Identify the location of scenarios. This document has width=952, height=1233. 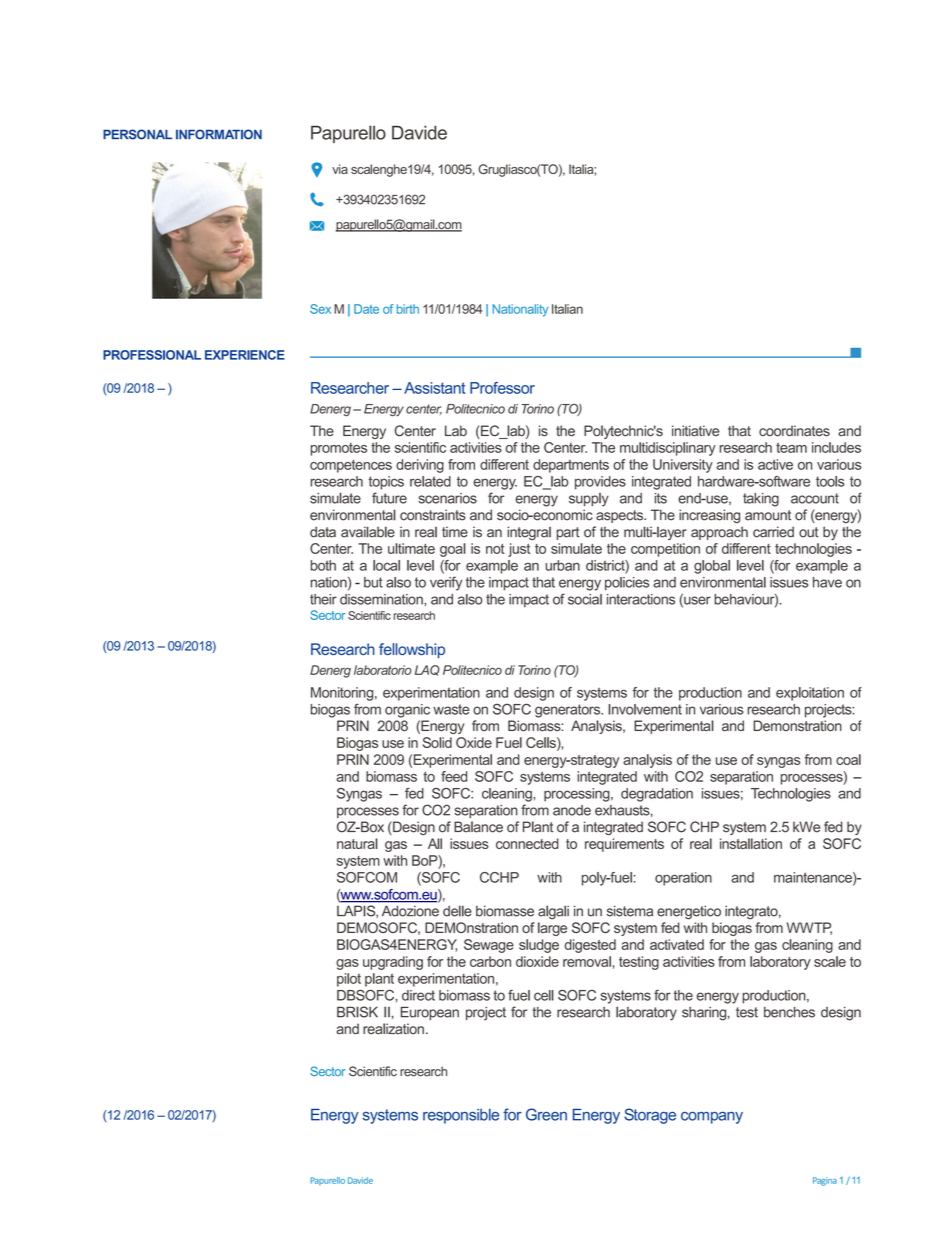
(447, 498).
